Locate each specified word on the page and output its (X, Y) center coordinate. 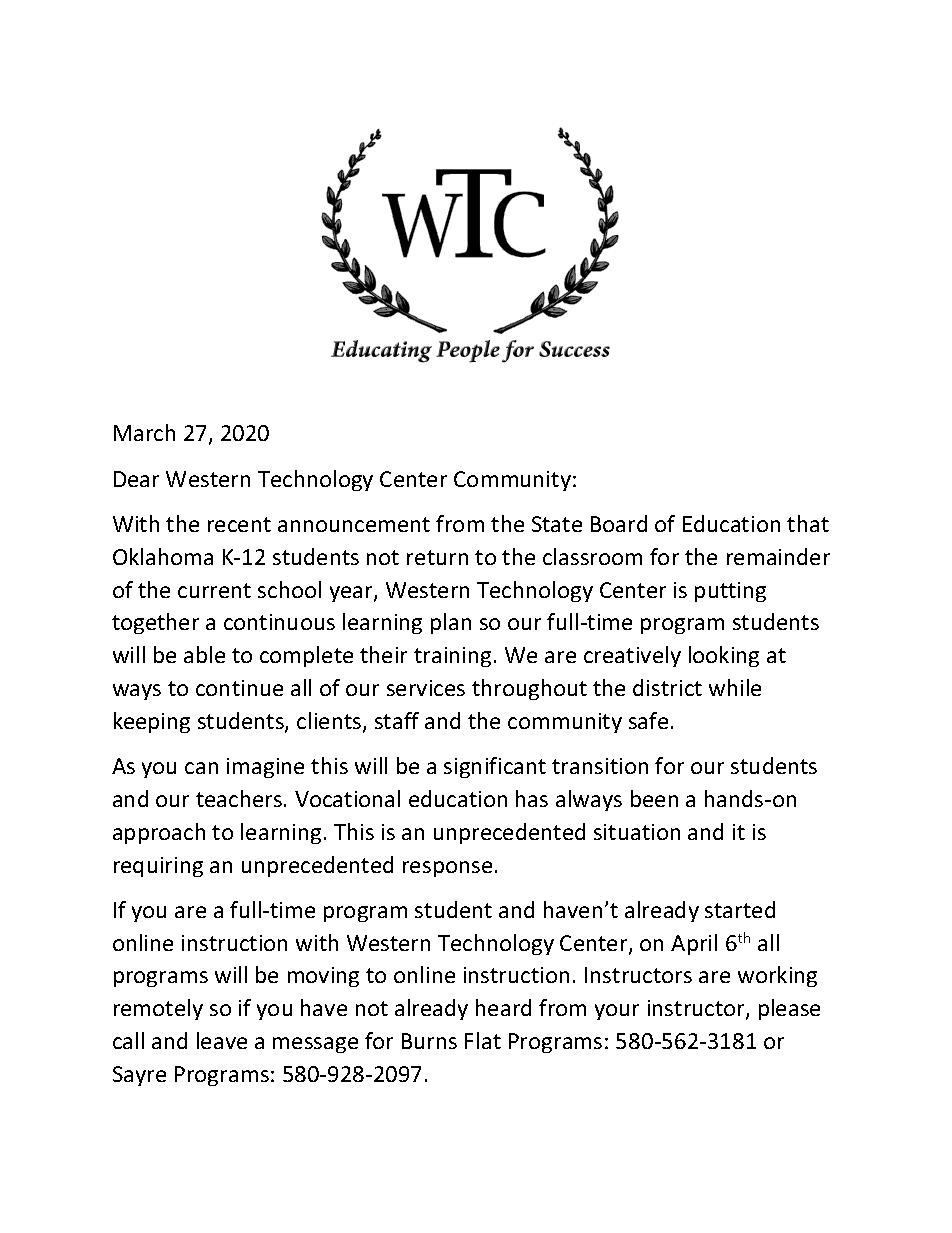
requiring (158, 867)
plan (451, 623)
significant (495, 767)
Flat (483, 1040)
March (144, 432)
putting (730, 592)
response (447, 869)
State (557, 524)
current (214, 590)
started (740, 909)
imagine (265, 768)
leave (222, 1040)
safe (648, 720)
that (808, 523)
